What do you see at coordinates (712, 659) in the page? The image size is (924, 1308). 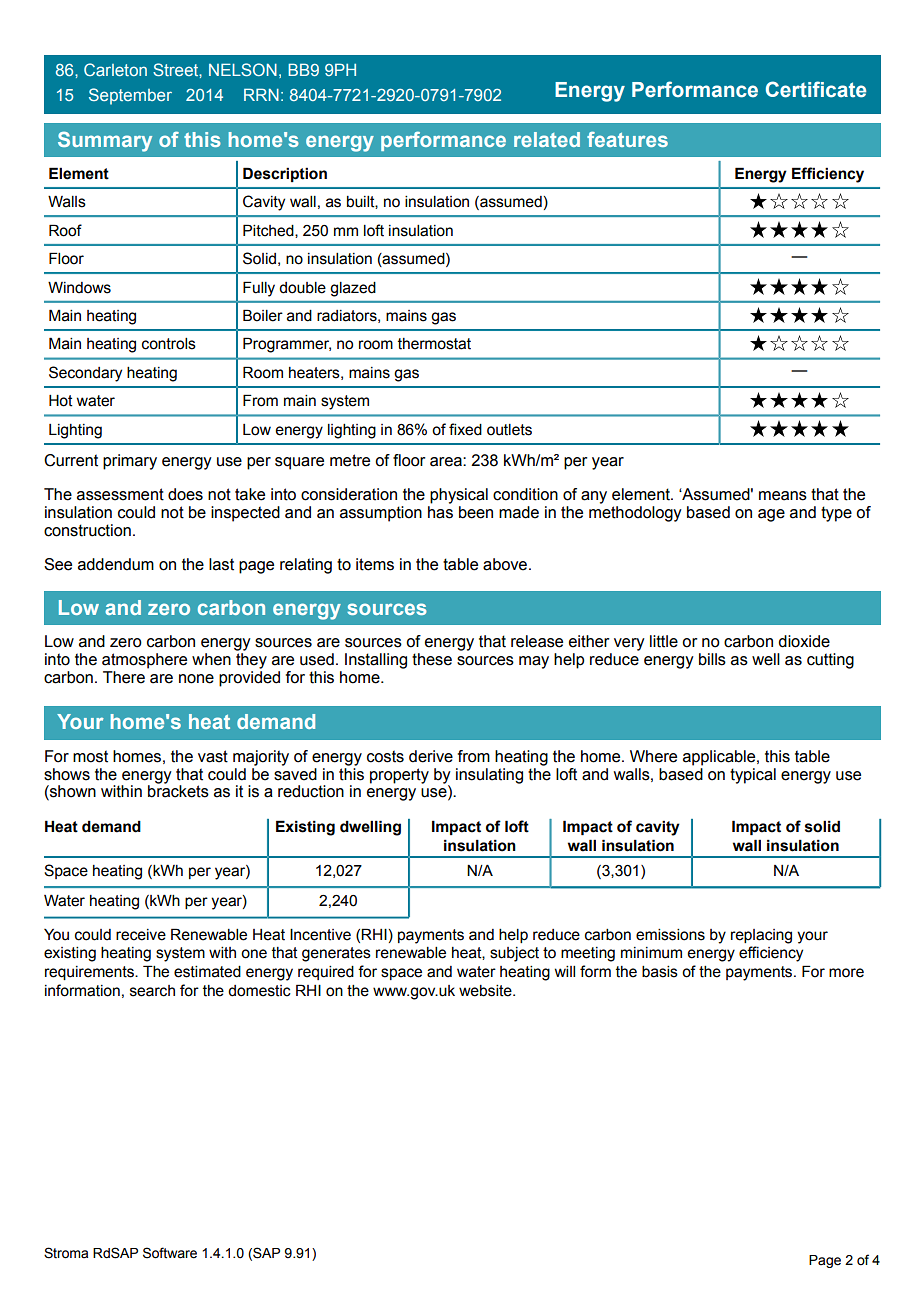 I see `bills` at bounding box center [712, 659].
